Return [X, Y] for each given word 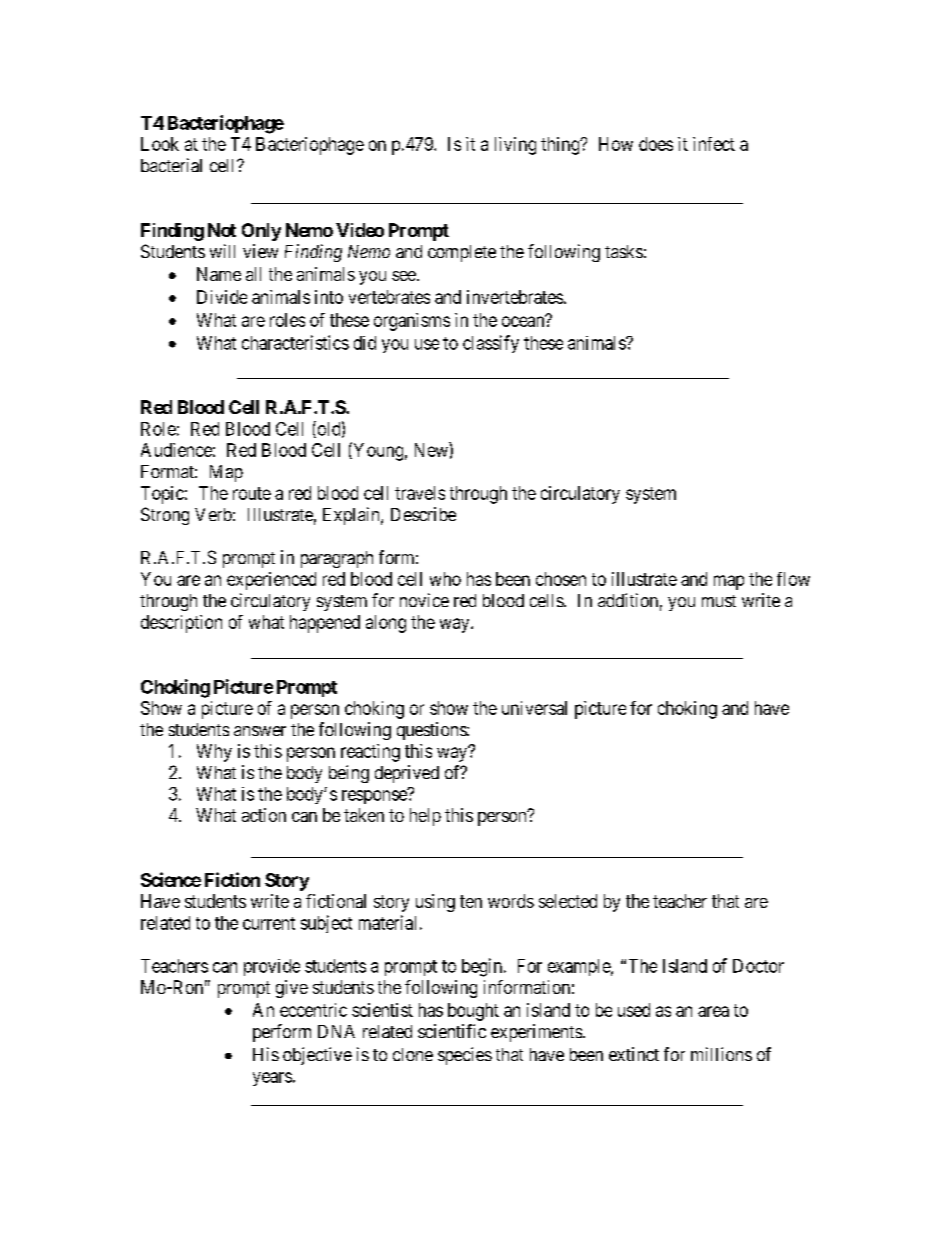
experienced [271, 581]
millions [721, 1054]
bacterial [171, 165]
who [445, 579]
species [465, 1056]
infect [714, 144]
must [719, 601]
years [272, 1079]
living [515, 146]
